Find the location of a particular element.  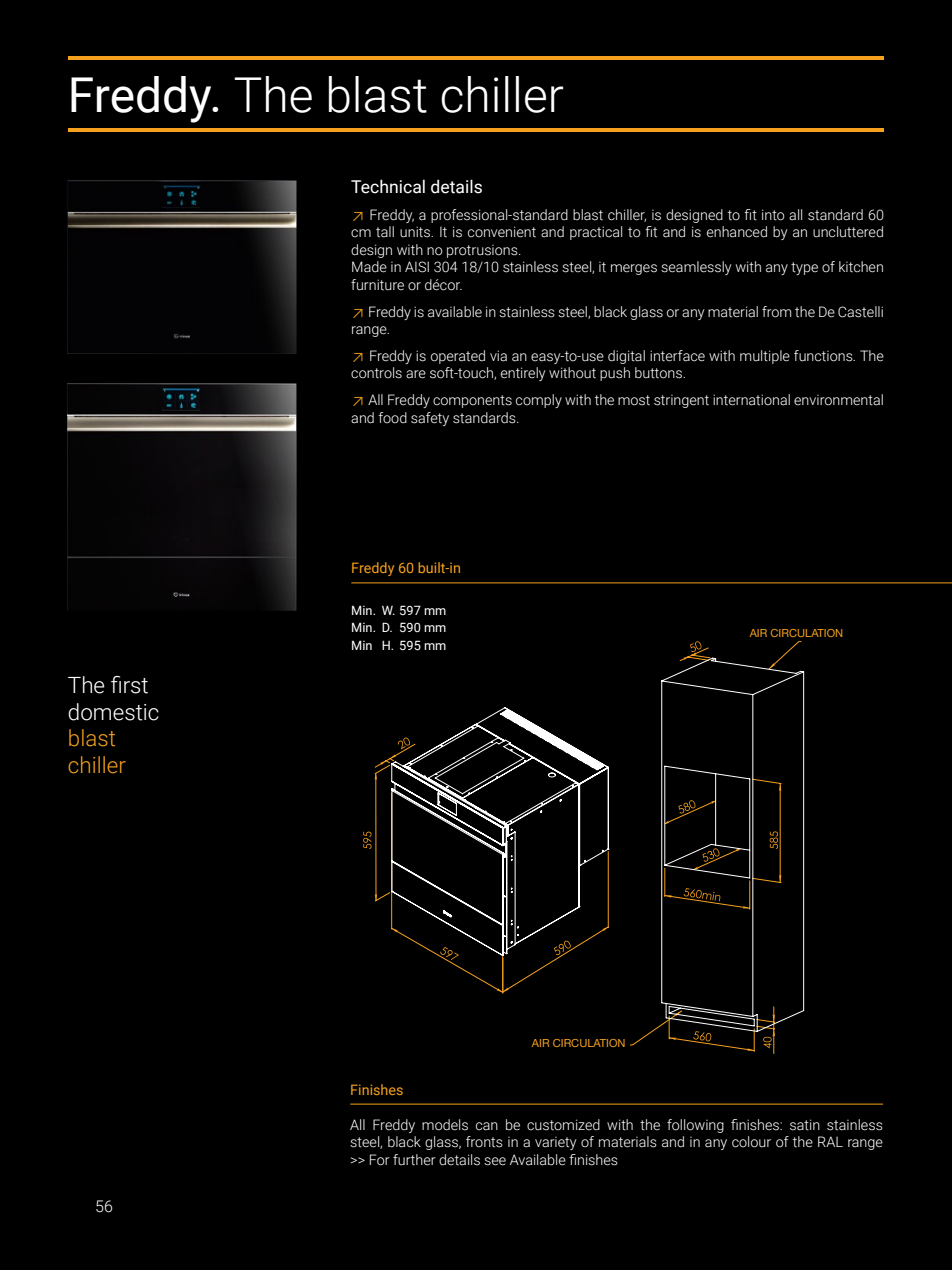

international is located at coordinates (751, 400).
